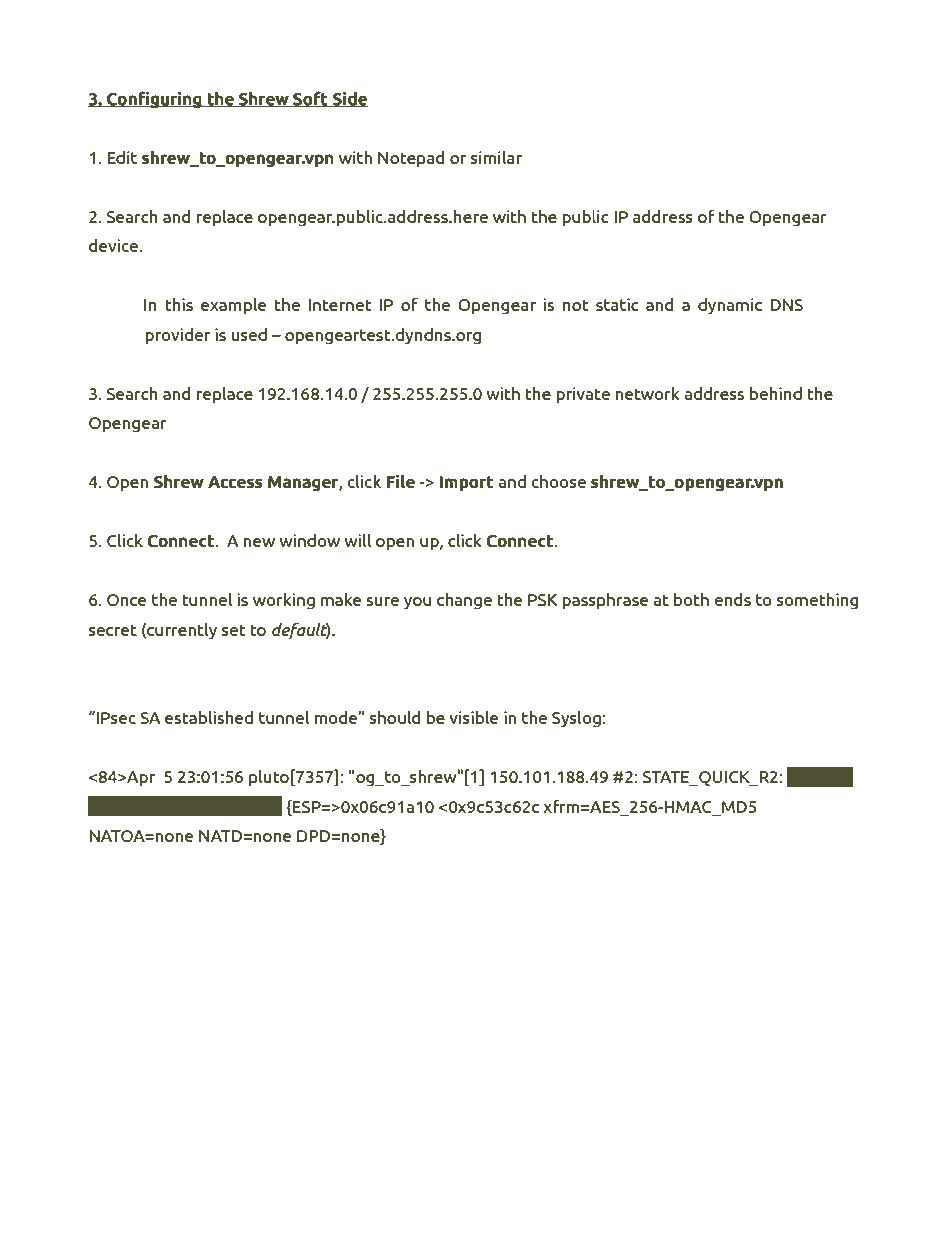 This document has width=952, height=1233. I want to click on Notepad, so click(411, 159).
